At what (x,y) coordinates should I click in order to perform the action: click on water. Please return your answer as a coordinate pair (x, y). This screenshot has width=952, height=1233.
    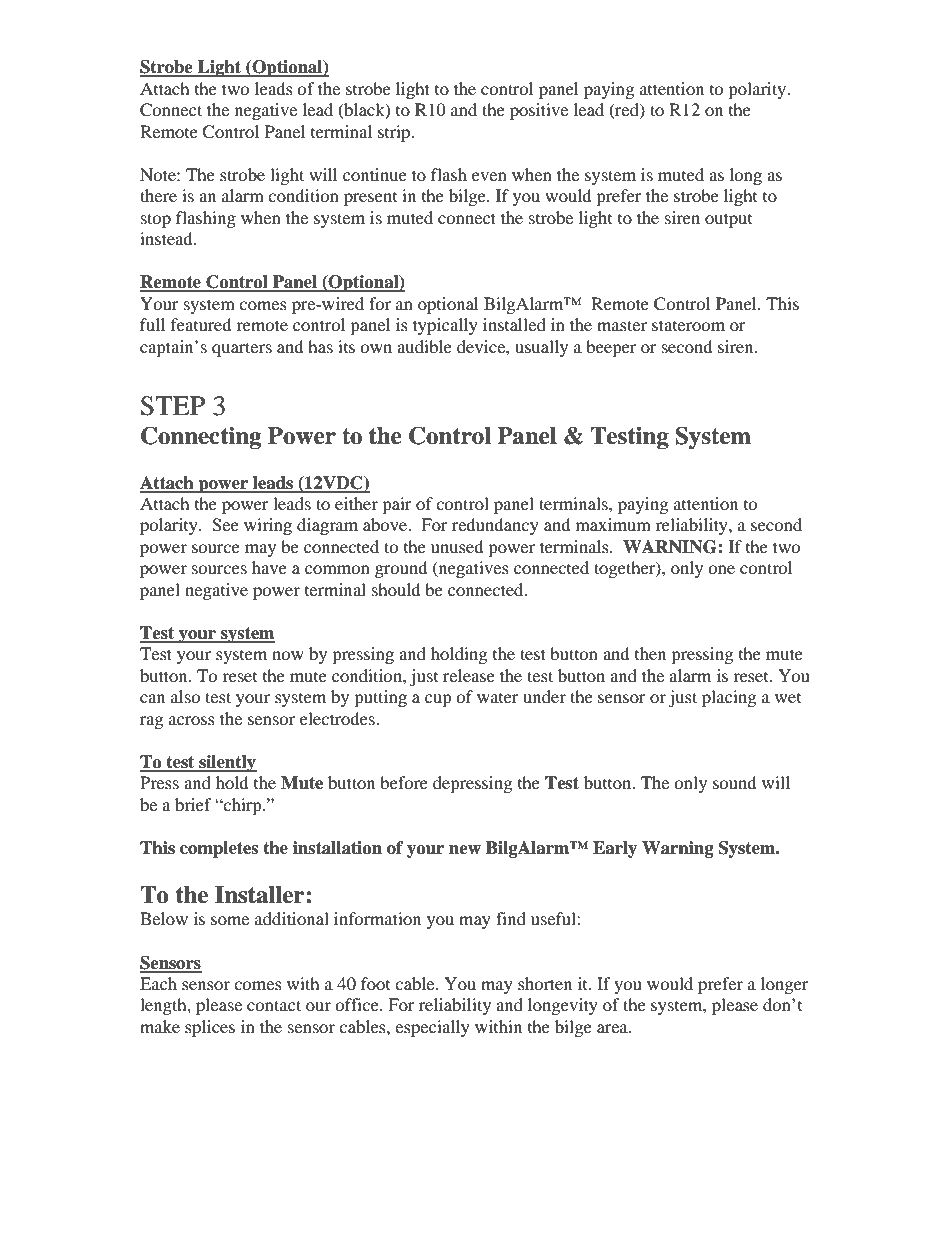
    Looking at the image, I should click on (498, 698).
